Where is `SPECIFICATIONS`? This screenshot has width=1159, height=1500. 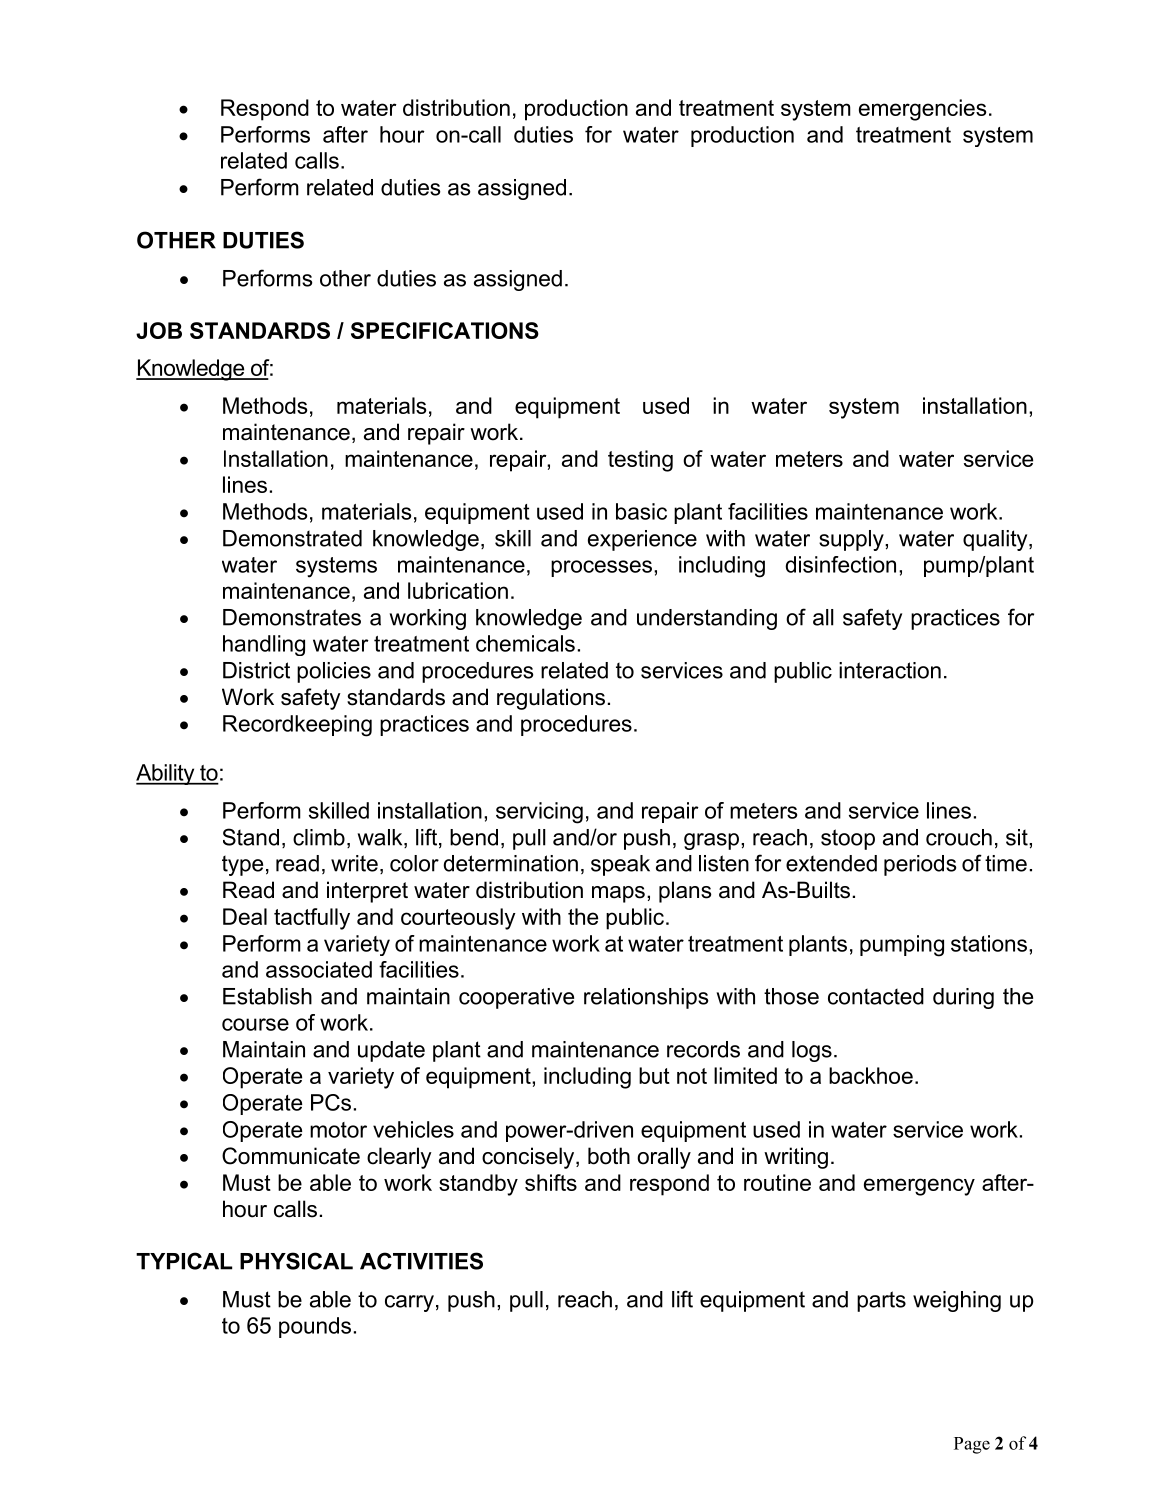
SPECIFICATIONS is located at coordinates (445, 330).
